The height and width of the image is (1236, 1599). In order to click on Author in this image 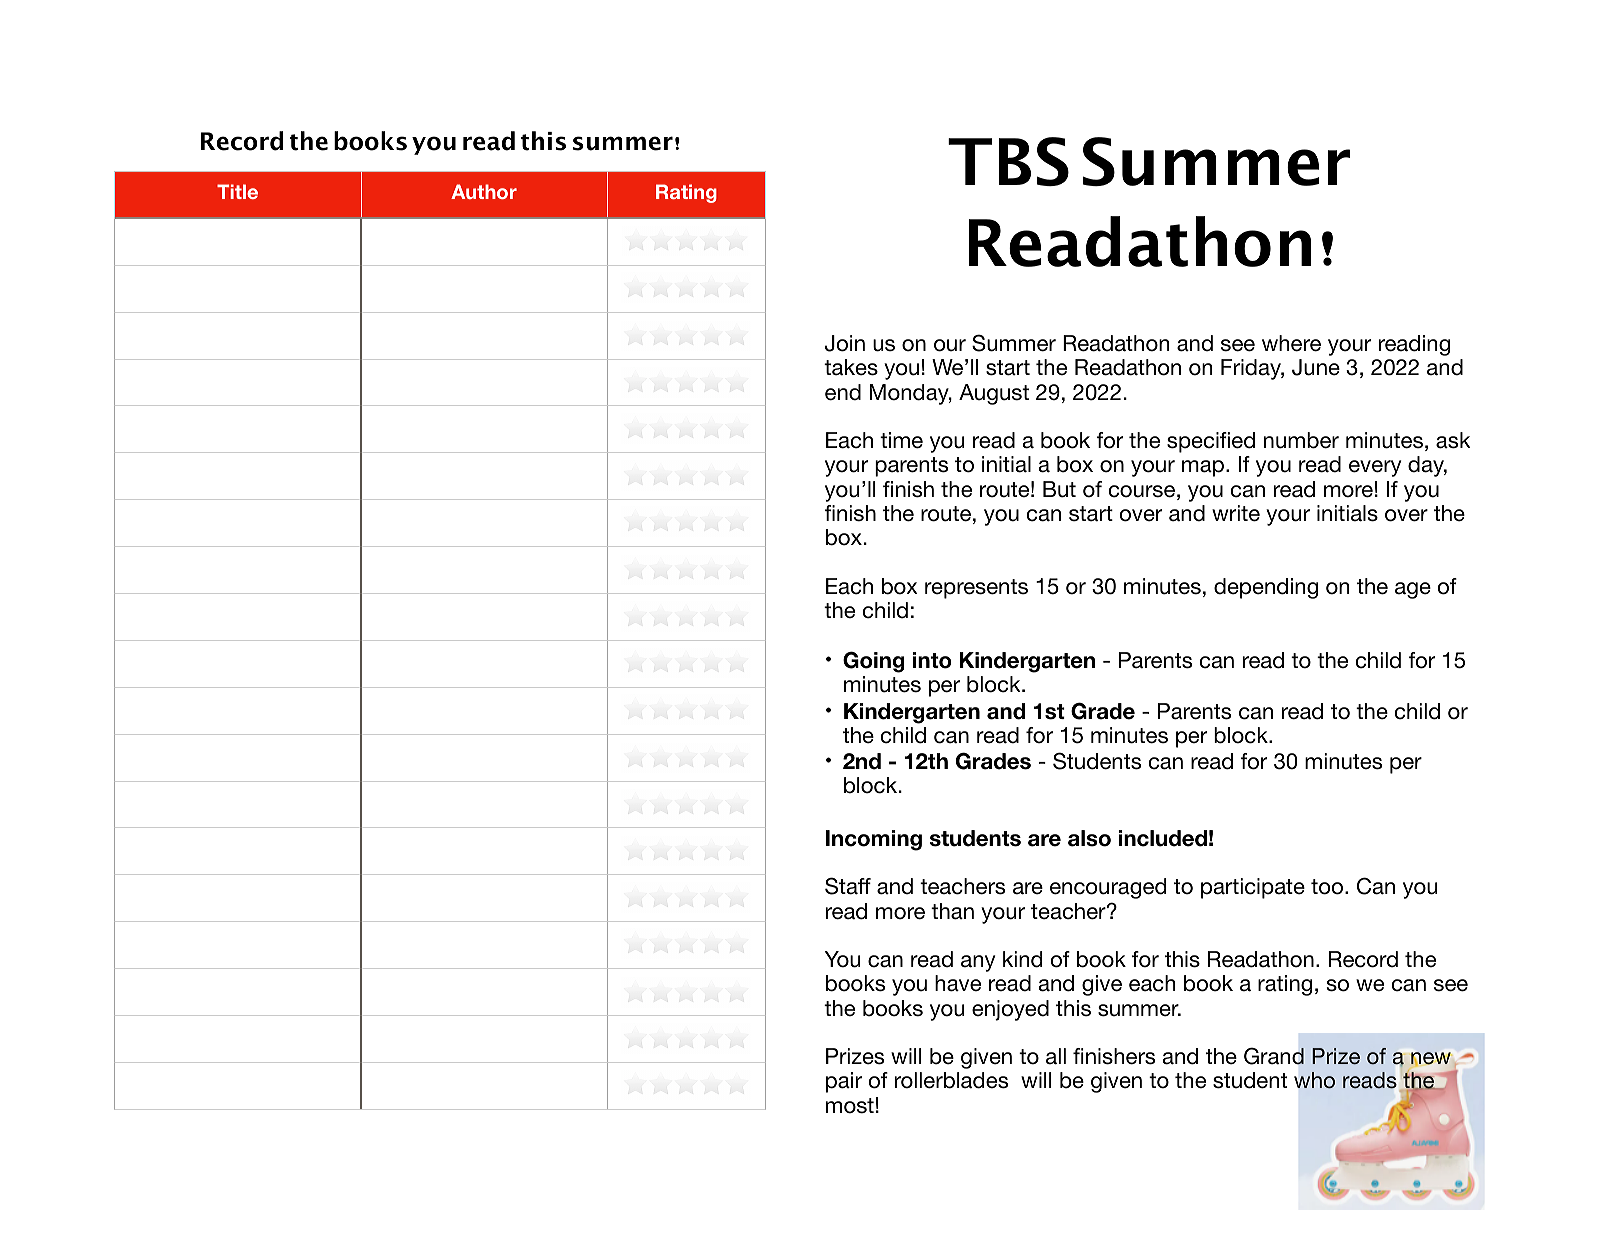, I will do `click(484, 191)`.
